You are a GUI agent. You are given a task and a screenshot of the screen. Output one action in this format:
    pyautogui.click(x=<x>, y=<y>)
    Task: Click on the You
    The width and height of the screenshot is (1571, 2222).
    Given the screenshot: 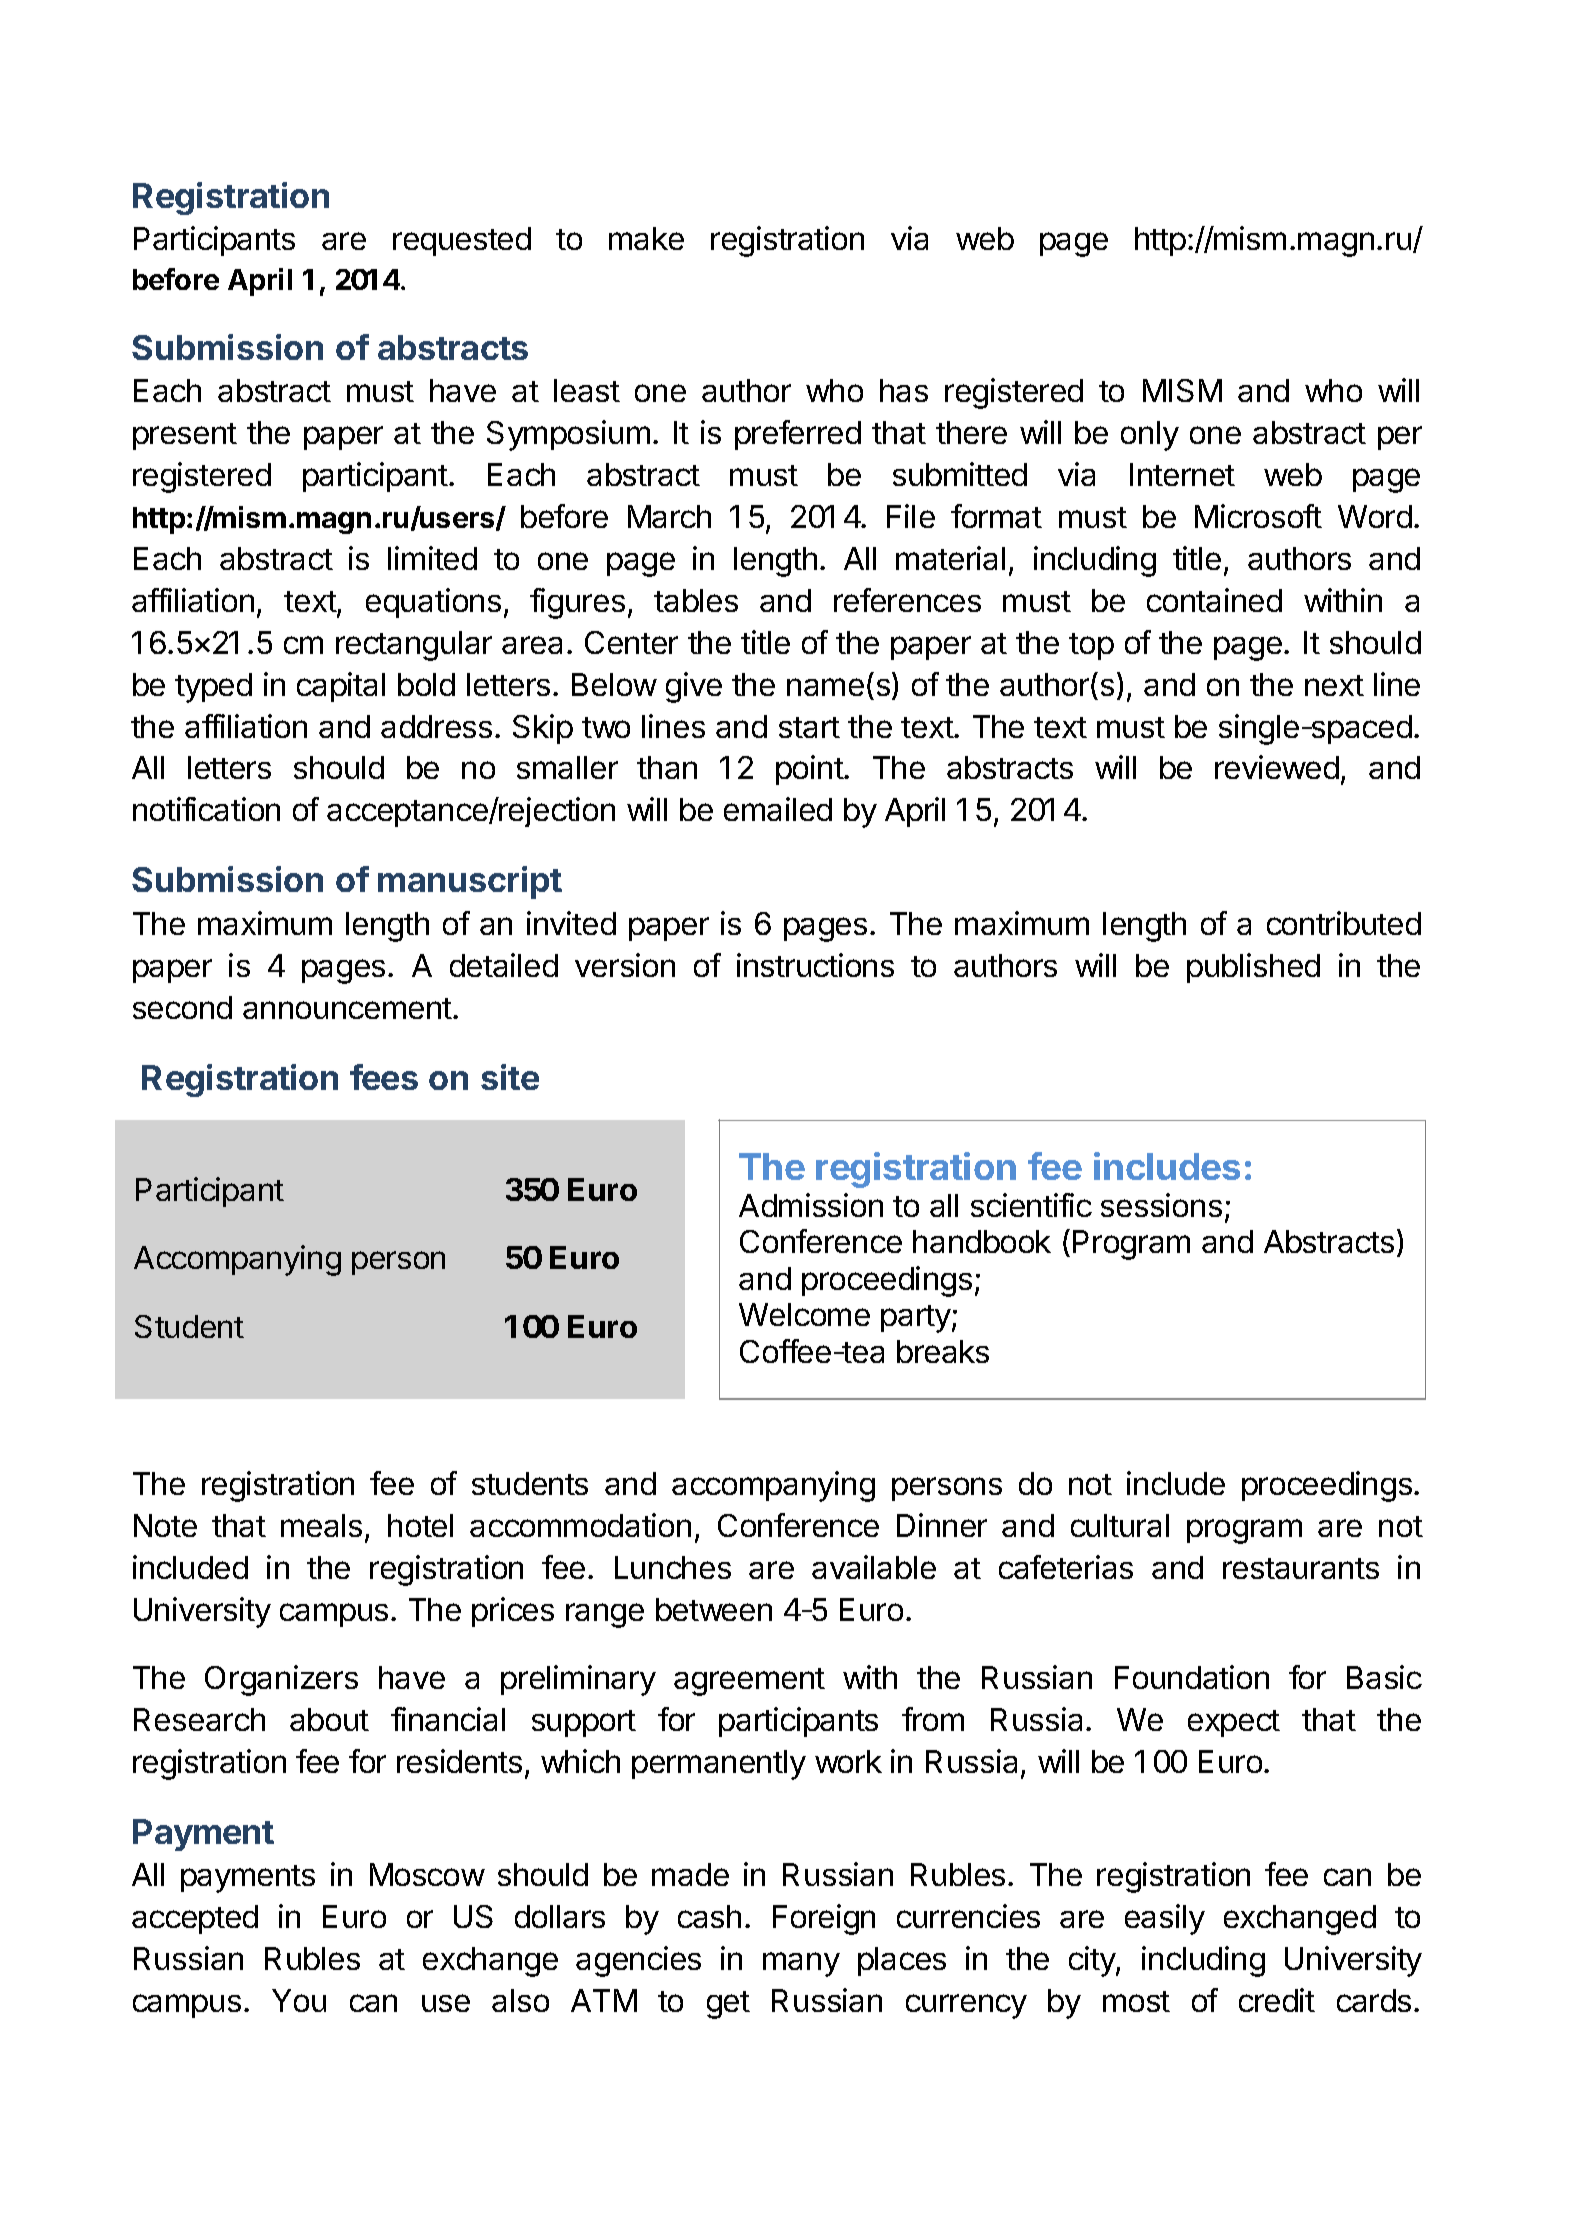 What is the action you would take?
    pyautogui.click(x=299, y=2000)
